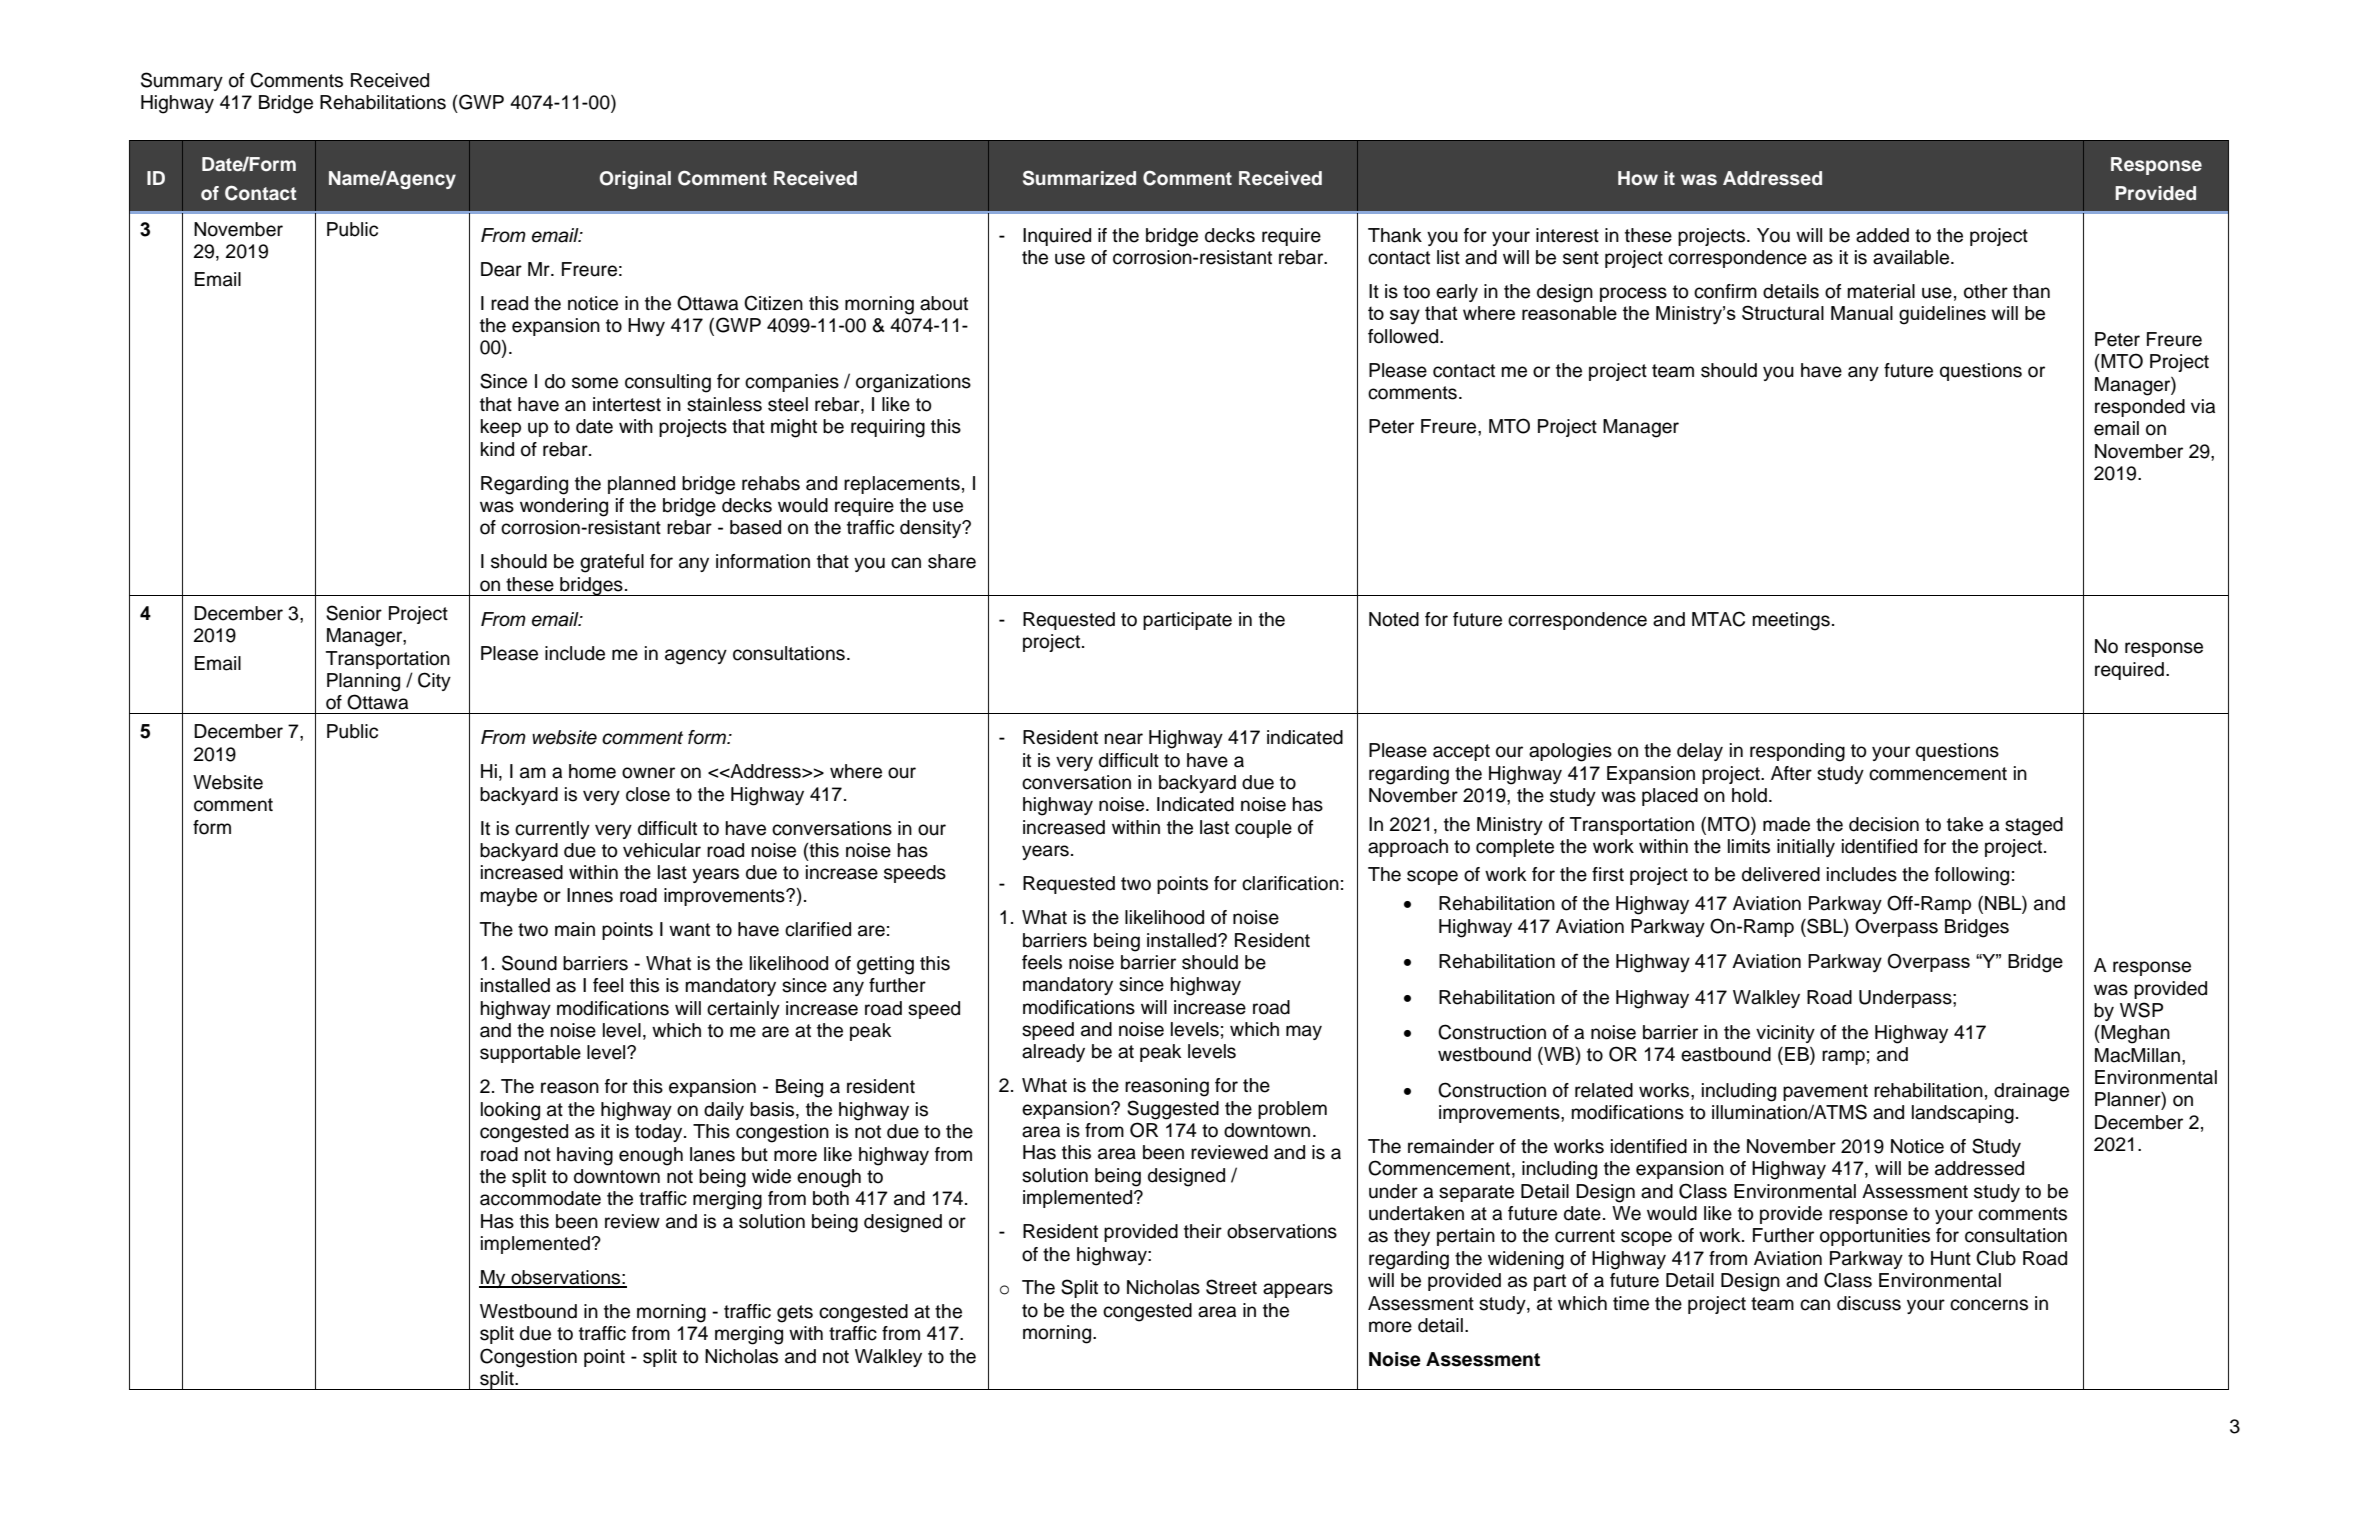  What do you see at coordinates (1942, 315) in the screenshot?
I see `guidelines` at bounding box center [1942, 315].
